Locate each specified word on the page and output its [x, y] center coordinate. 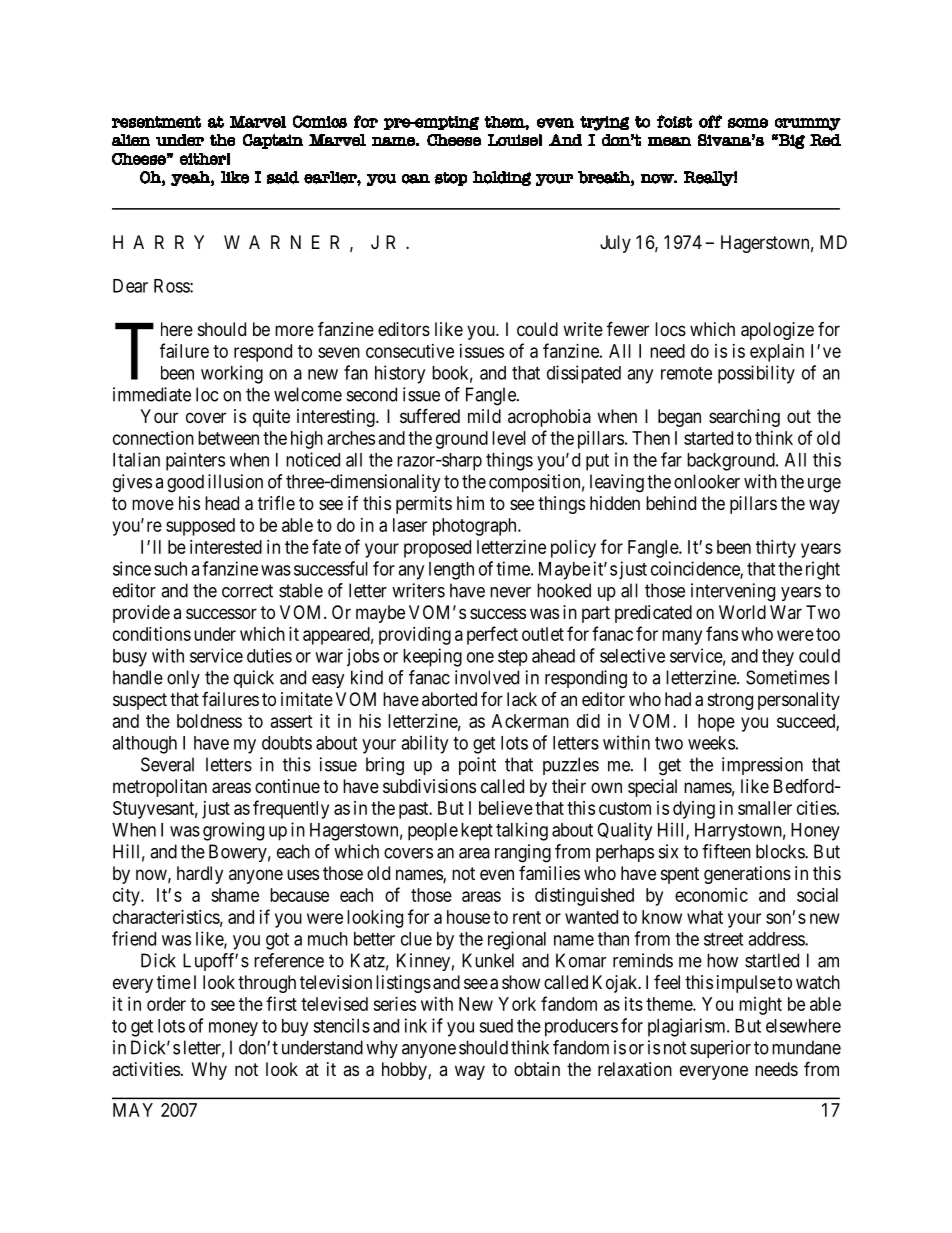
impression [762, 766]
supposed [200, 527]
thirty [776, 549]
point [477, 766]
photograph [476, 527]
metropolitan [160, 788]
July [615, 244]
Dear [130, 286]
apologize [777, 331]
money [233, 1029]
